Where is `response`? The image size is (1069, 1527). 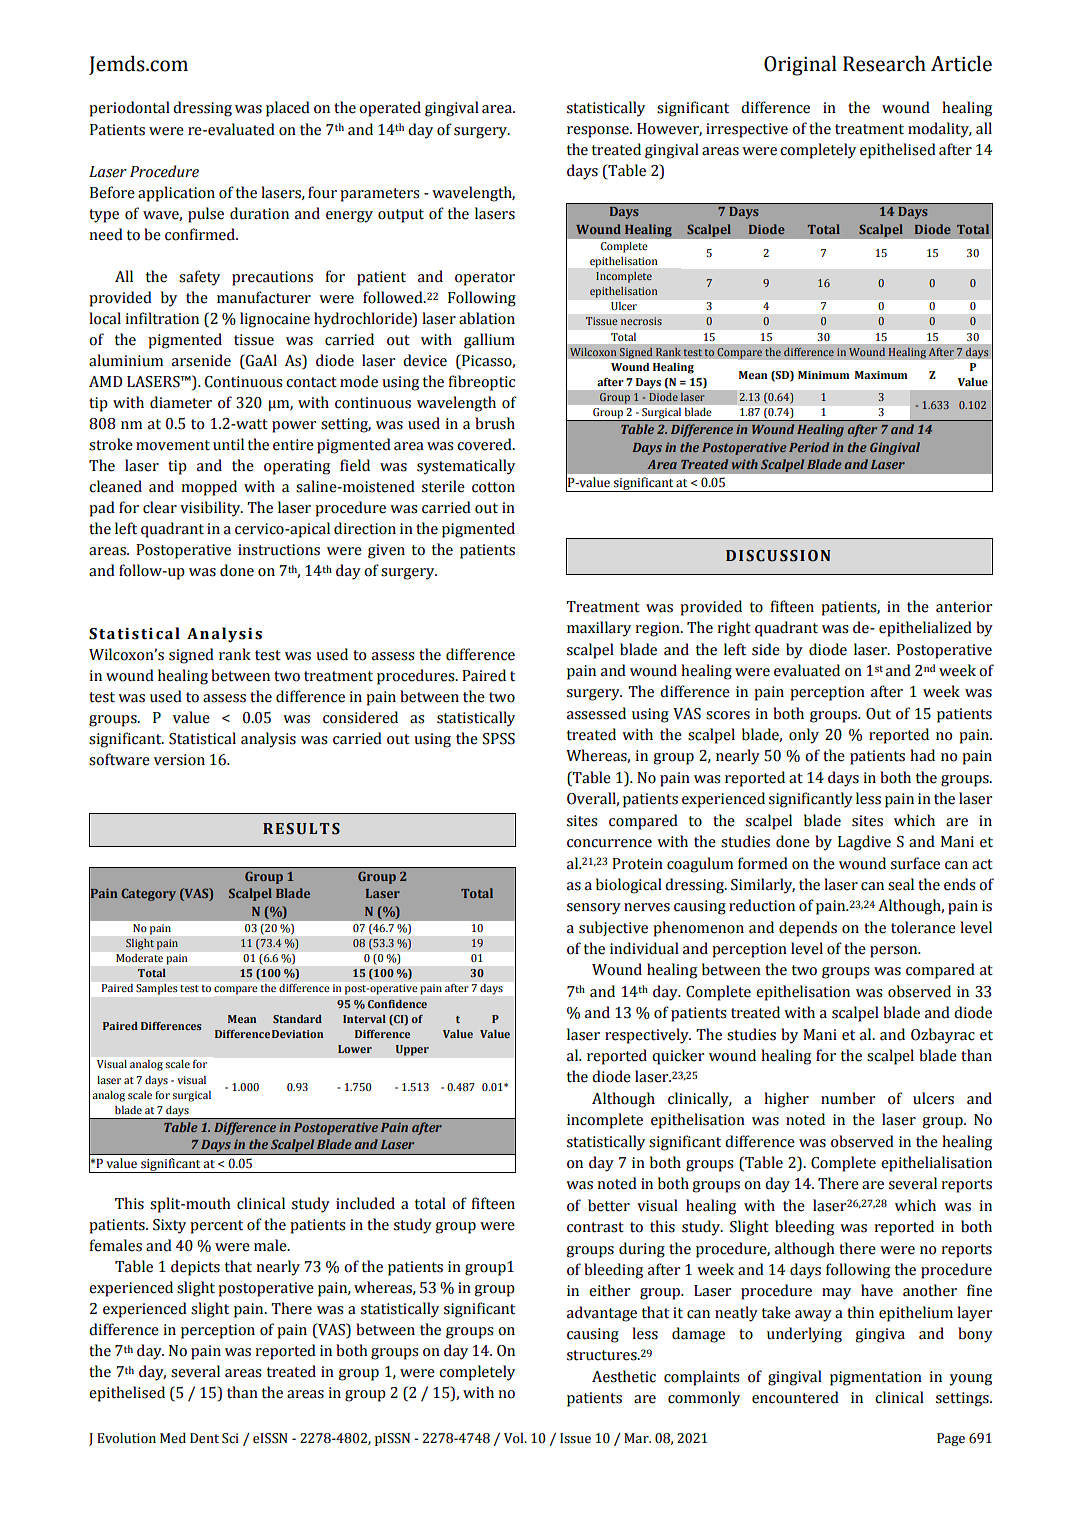 response is located at coordinates (599, 132).
